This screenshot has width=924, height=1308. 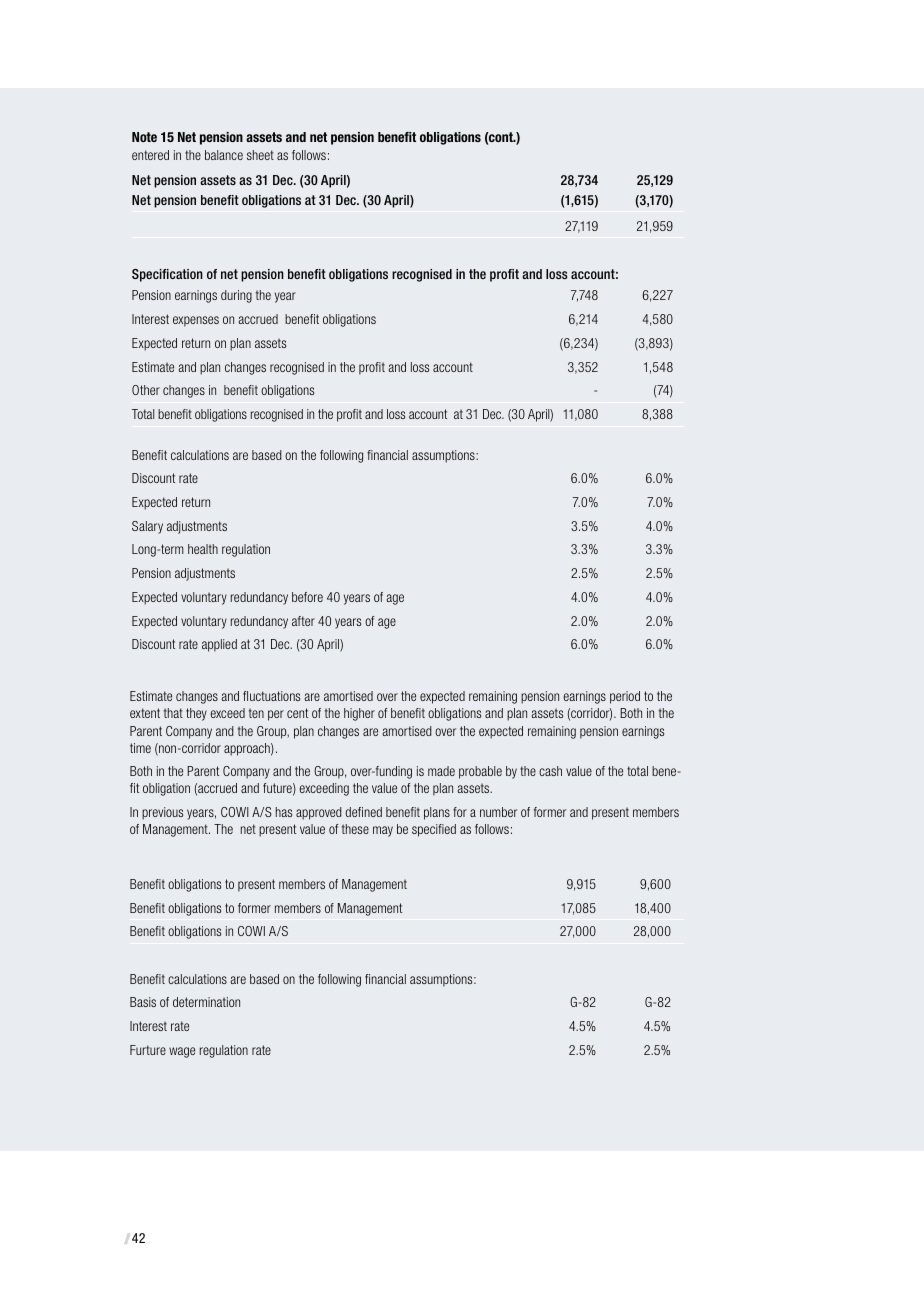 I want to click on Other, so click(x=146, y=390).
